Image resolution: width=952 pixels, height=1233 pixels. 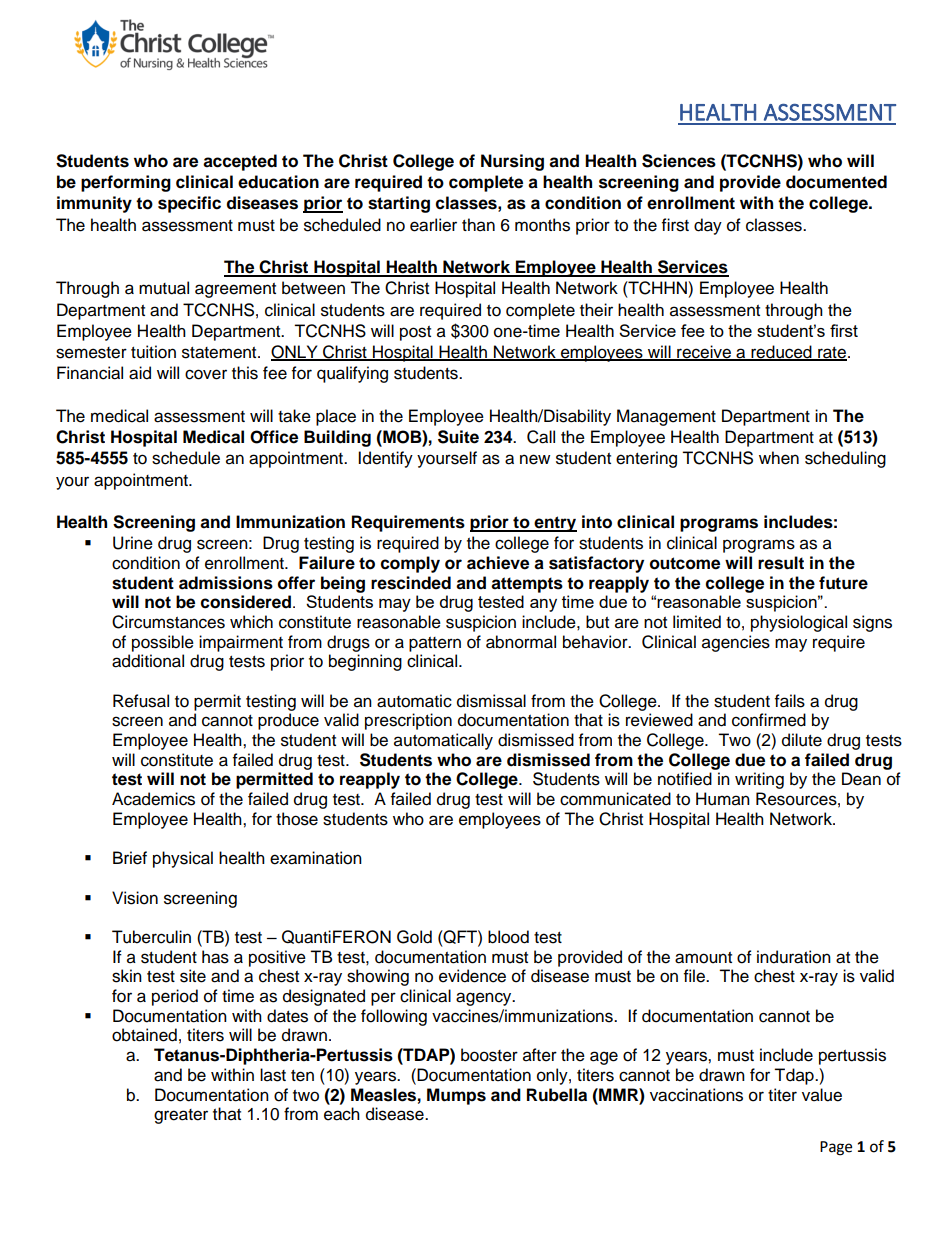 I want to click on when, so click(x=779, y=458).
